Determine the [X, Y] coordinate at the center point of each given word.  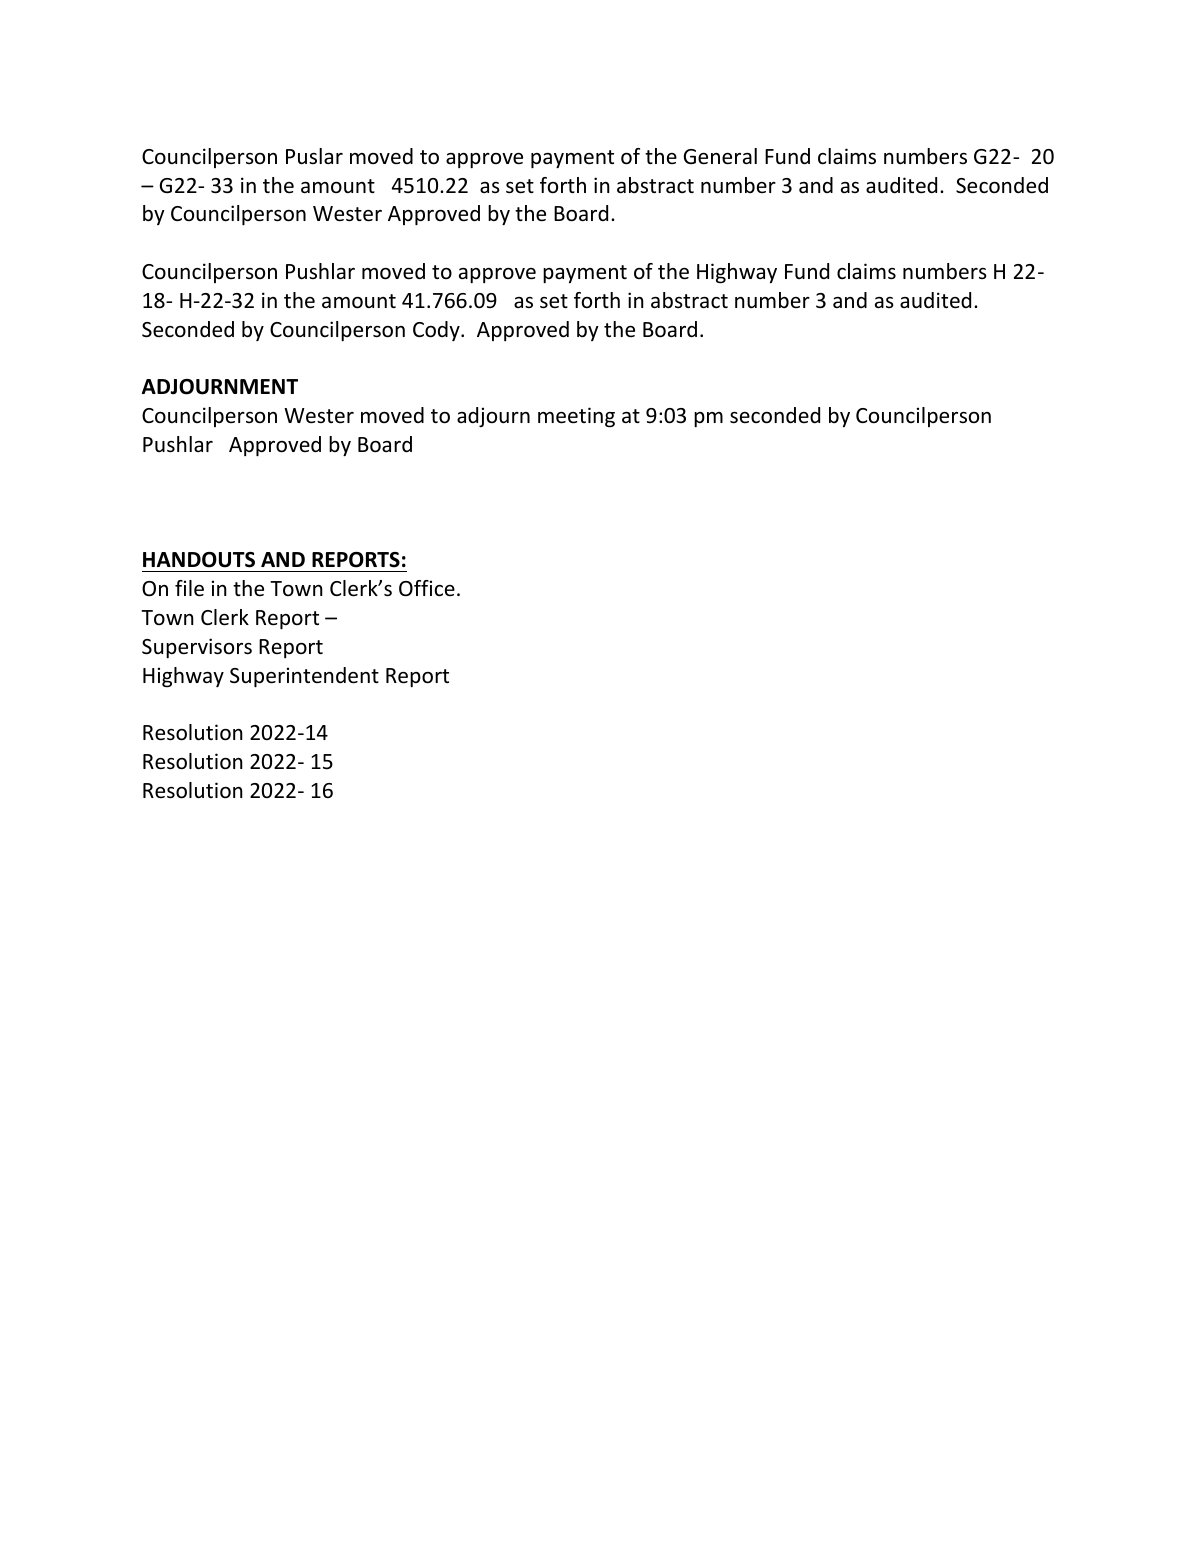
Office [427, 588]
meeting [576, 417]
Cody [437, 331]
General [720, 156]
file [189, 588]
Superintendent [304, 677]
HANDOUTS [199, 560]
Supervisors [197, 648]
